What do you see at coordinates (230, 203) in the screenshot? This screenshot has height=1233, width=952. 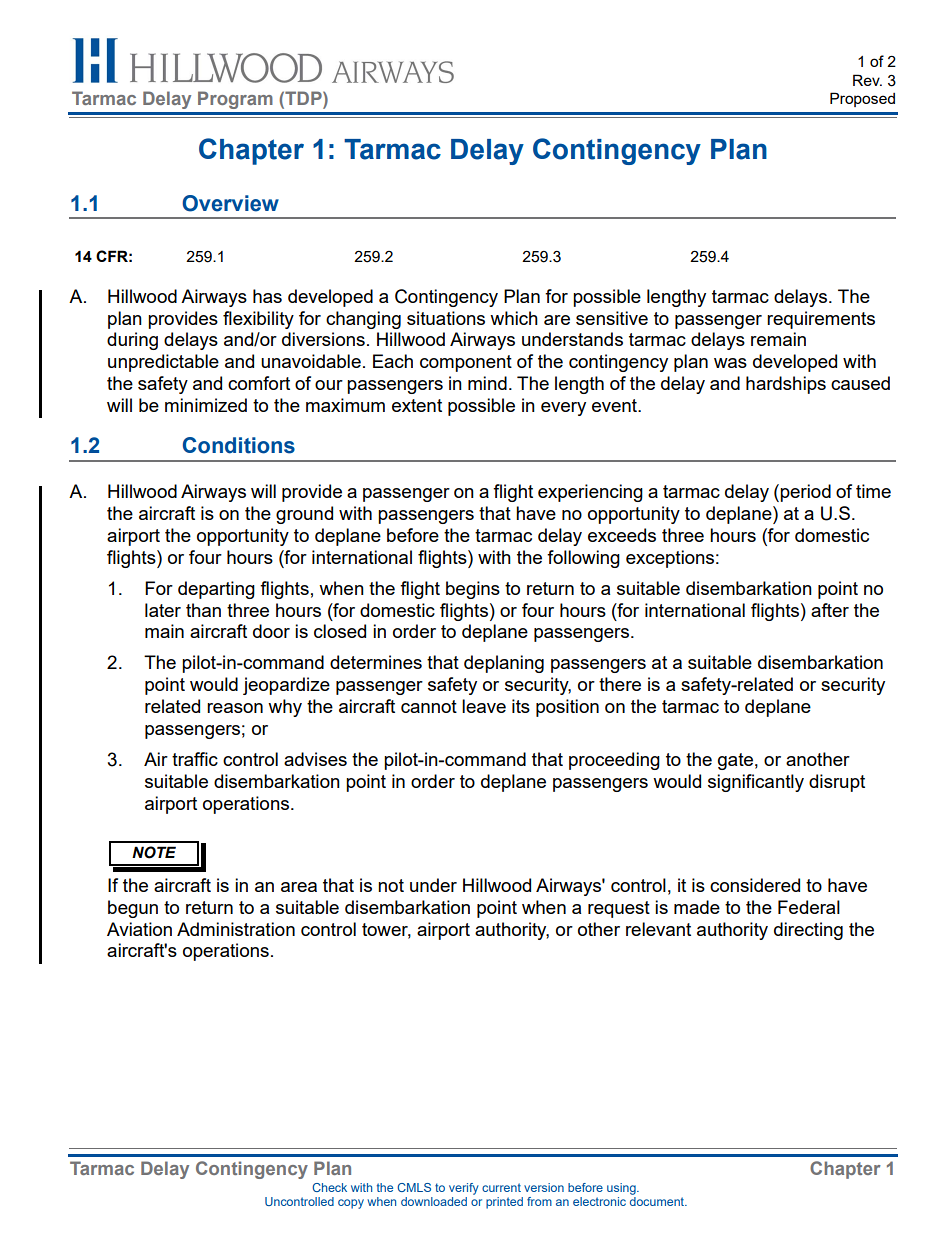 I see `Overview` at bounding box center [230, 203].
